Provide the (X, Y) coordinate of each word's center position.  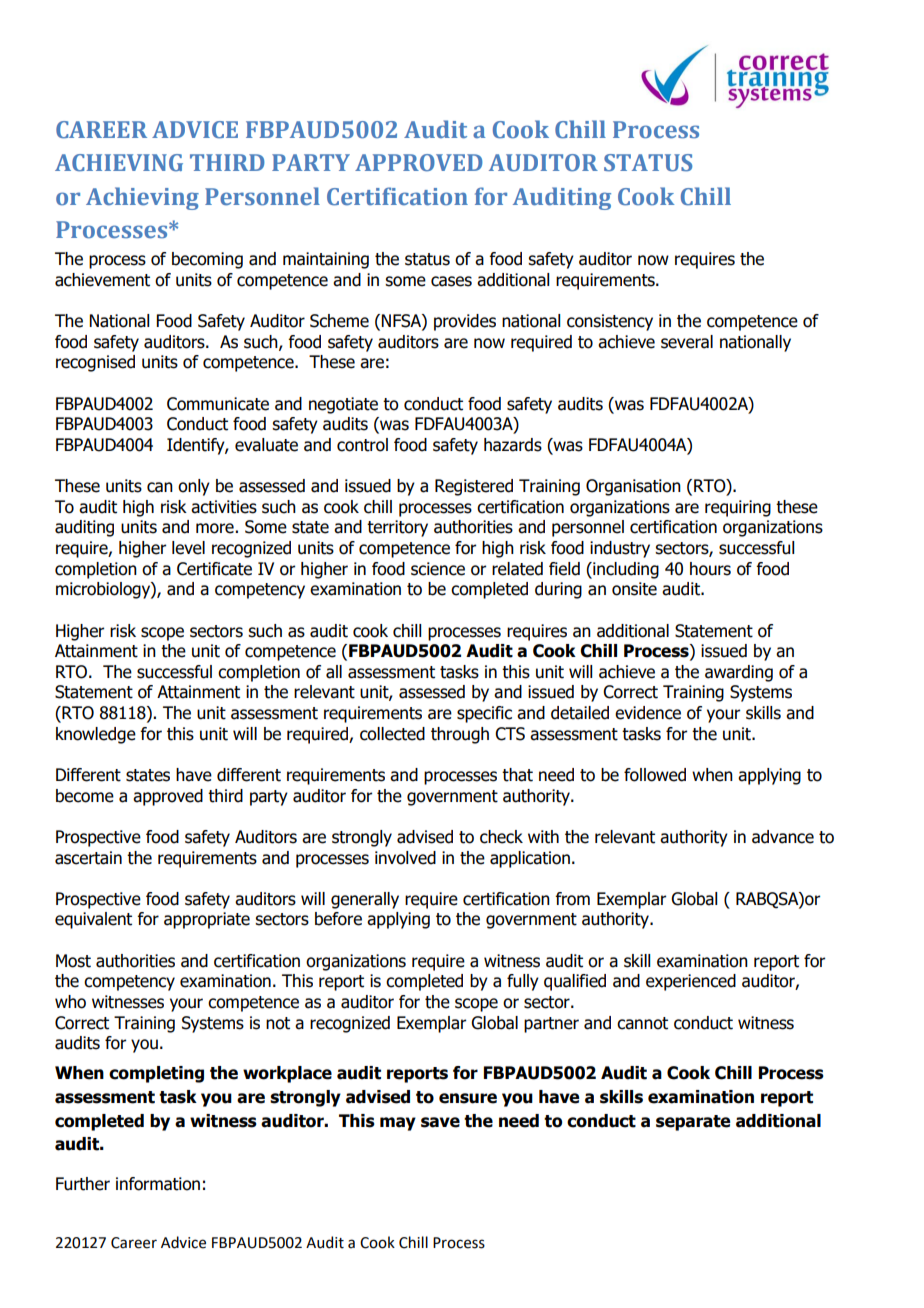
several (687, 342)
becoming (207, 260)
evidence (648, 713)
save (440, 1122)
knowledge (96, 735)
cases (451, 281)
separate (693, 1123)
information (158, 1184)
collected (392, 734)
